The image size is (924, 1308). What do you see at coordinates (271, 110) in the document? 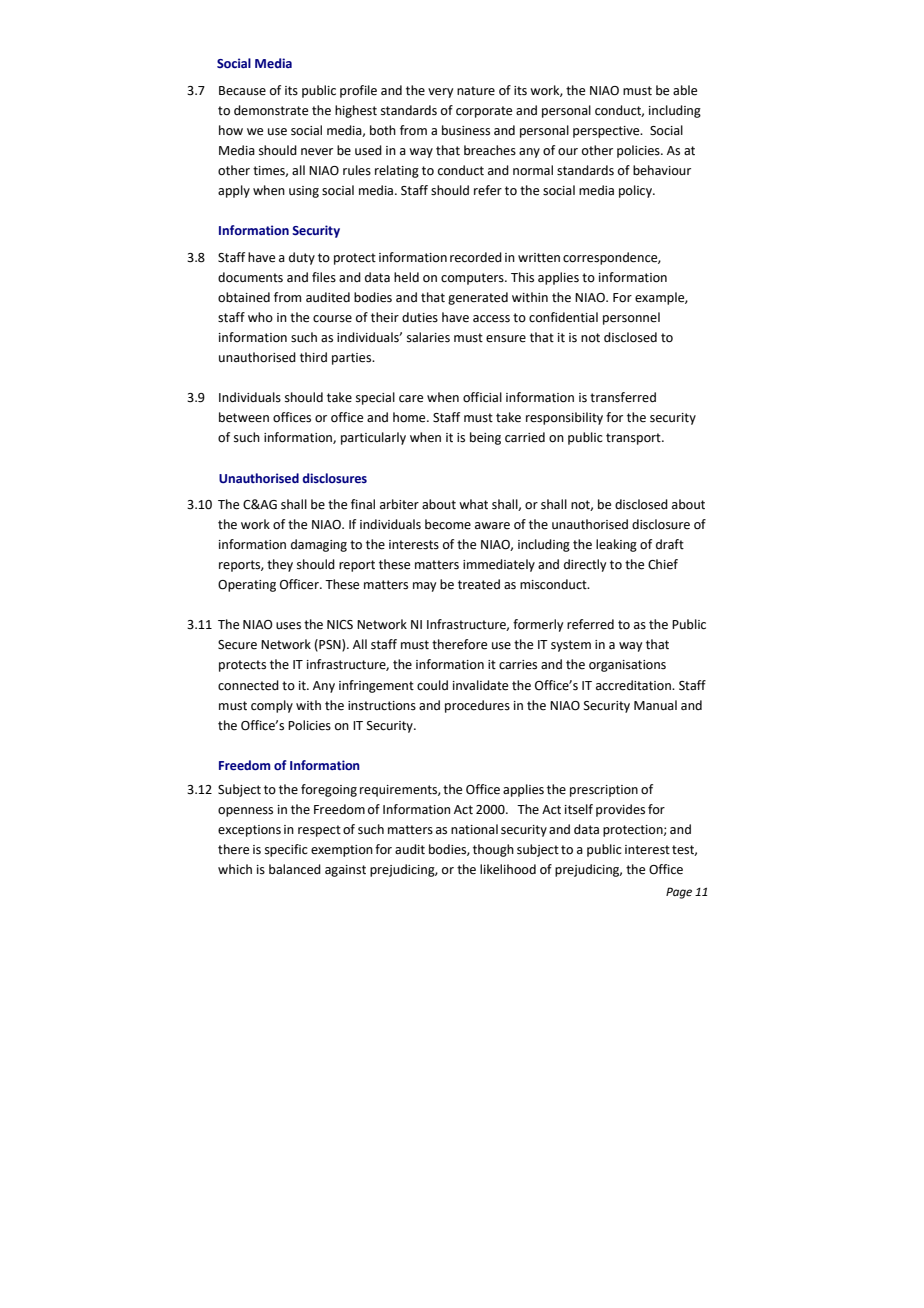
I see `demonstrate` at bounding box center [271, 110].
